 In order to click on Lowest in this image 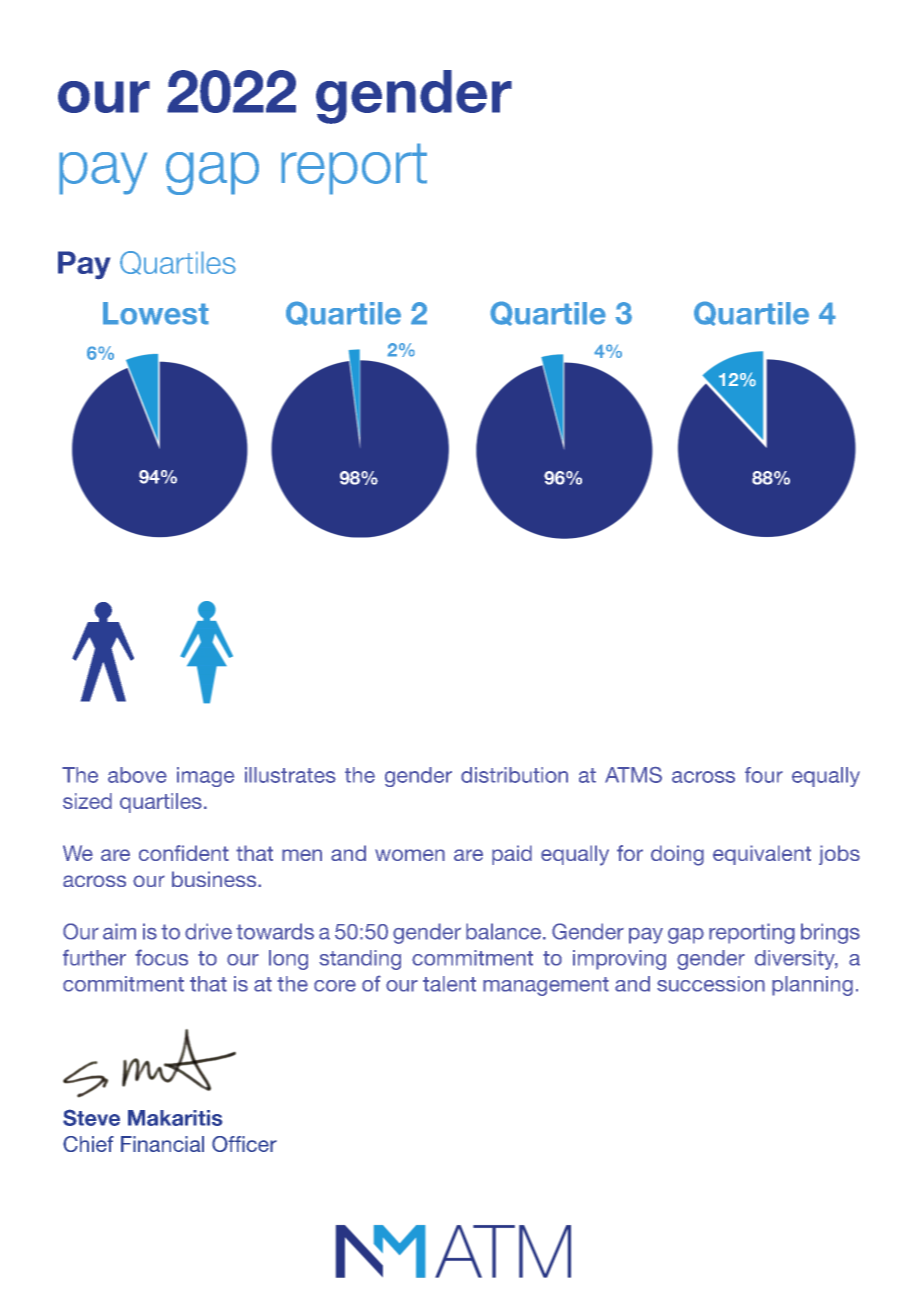, I will do `click(156, 313)`.
